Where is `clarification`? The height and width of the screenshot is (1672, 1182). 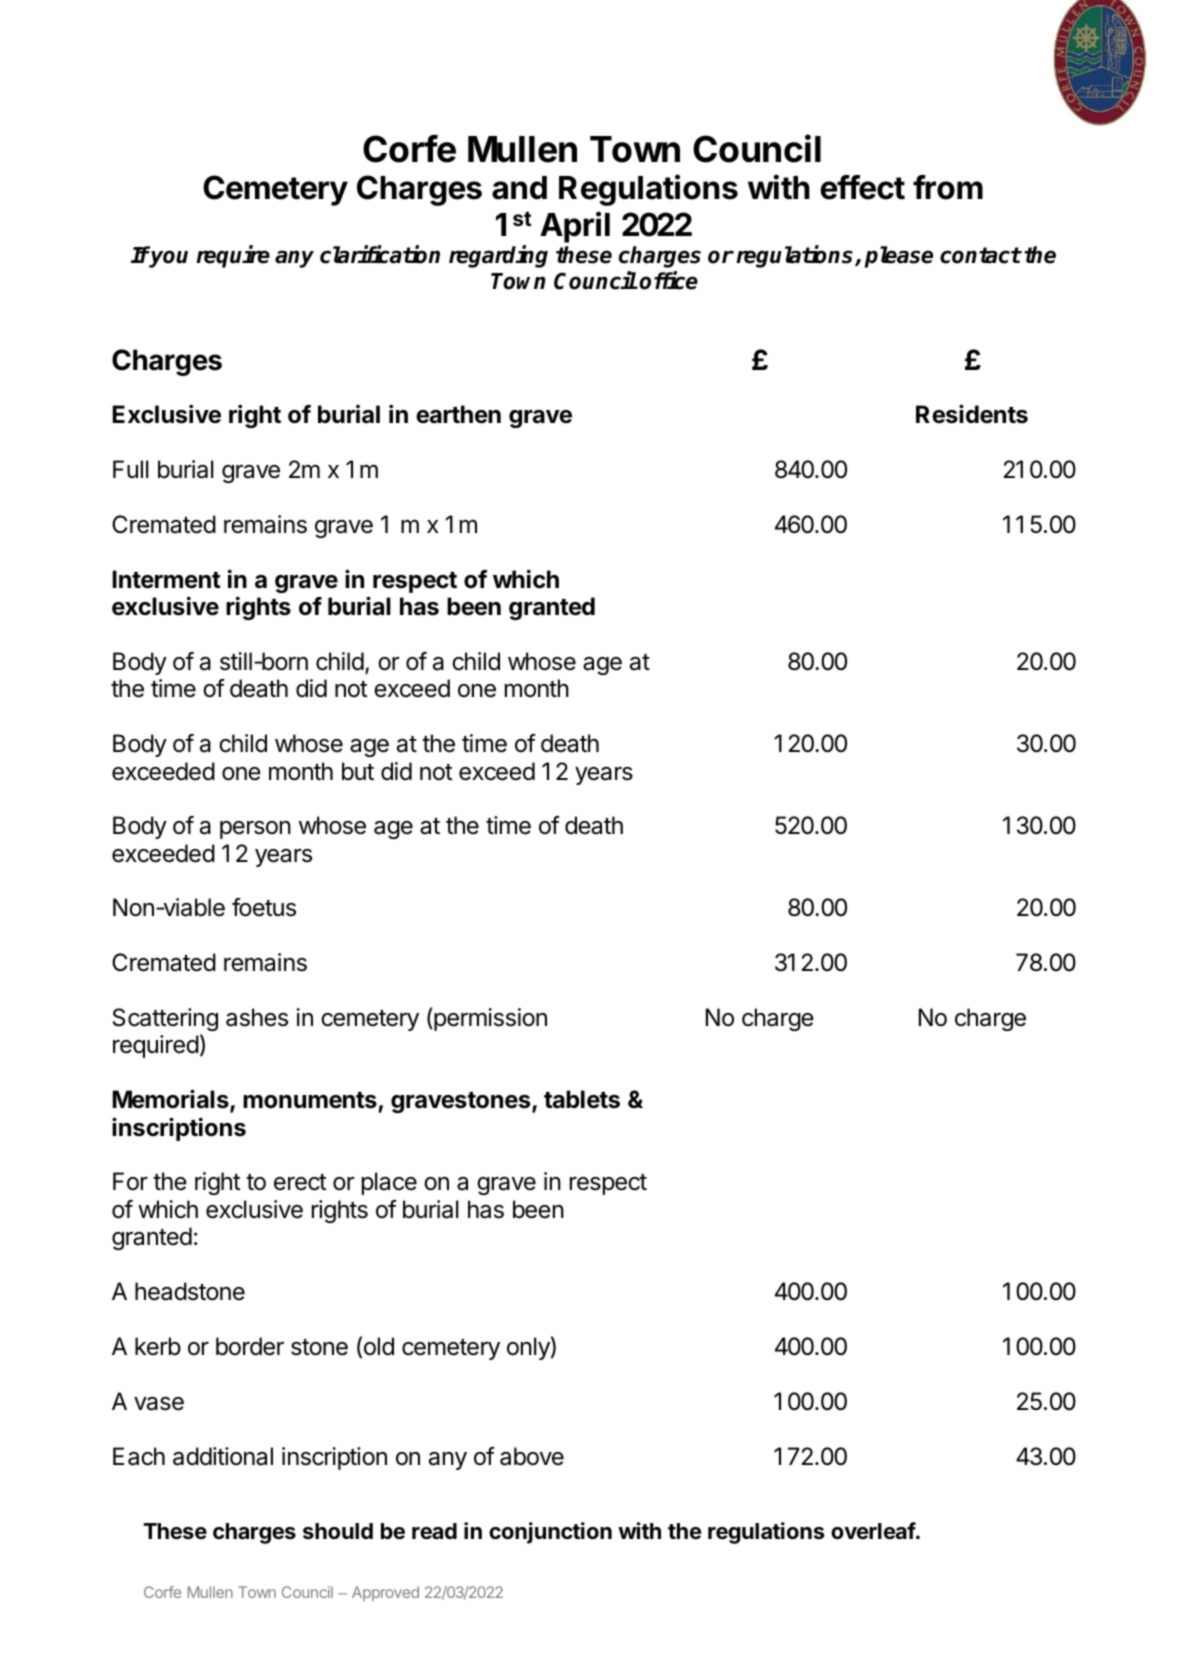
clarification is located at coordinates (380, 254).
